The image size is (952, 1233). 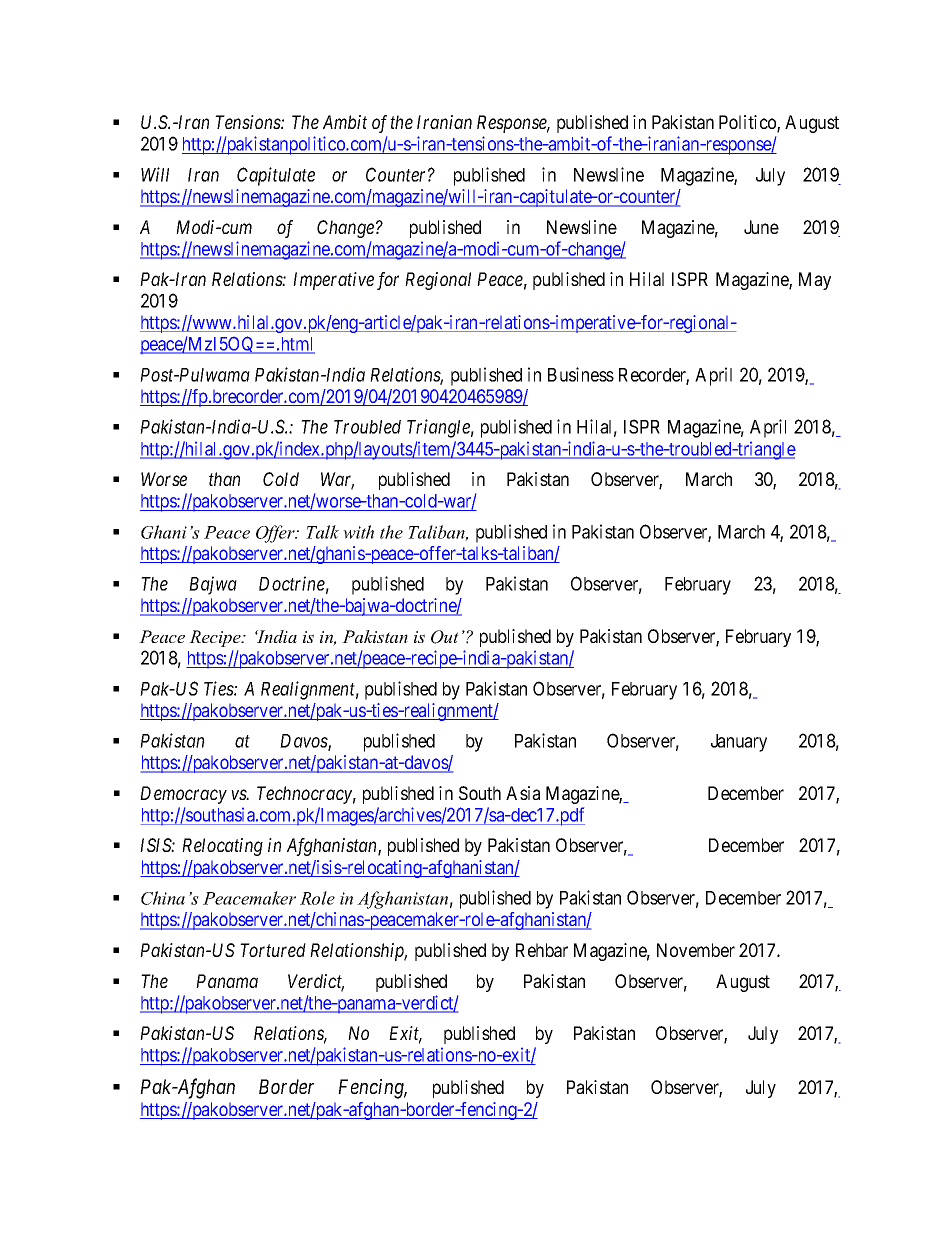 What do you see at coordinates (696, 950) in the image?
I see `November` at bounding box center [696, 950].
